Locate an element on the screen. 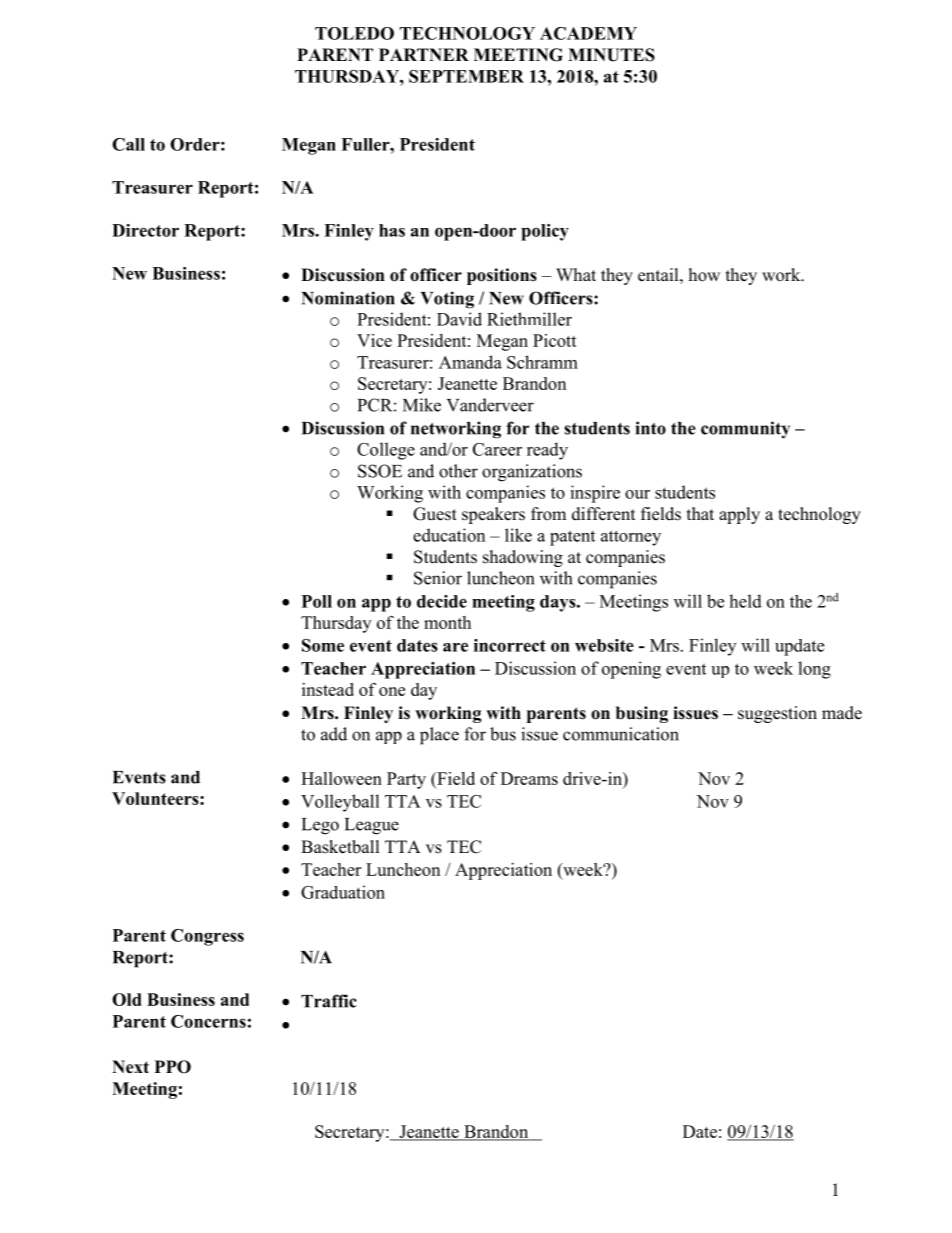 Image resolution: width=952 pixels, height=1233 pixels. apply is located at coordinates (739, 515).
